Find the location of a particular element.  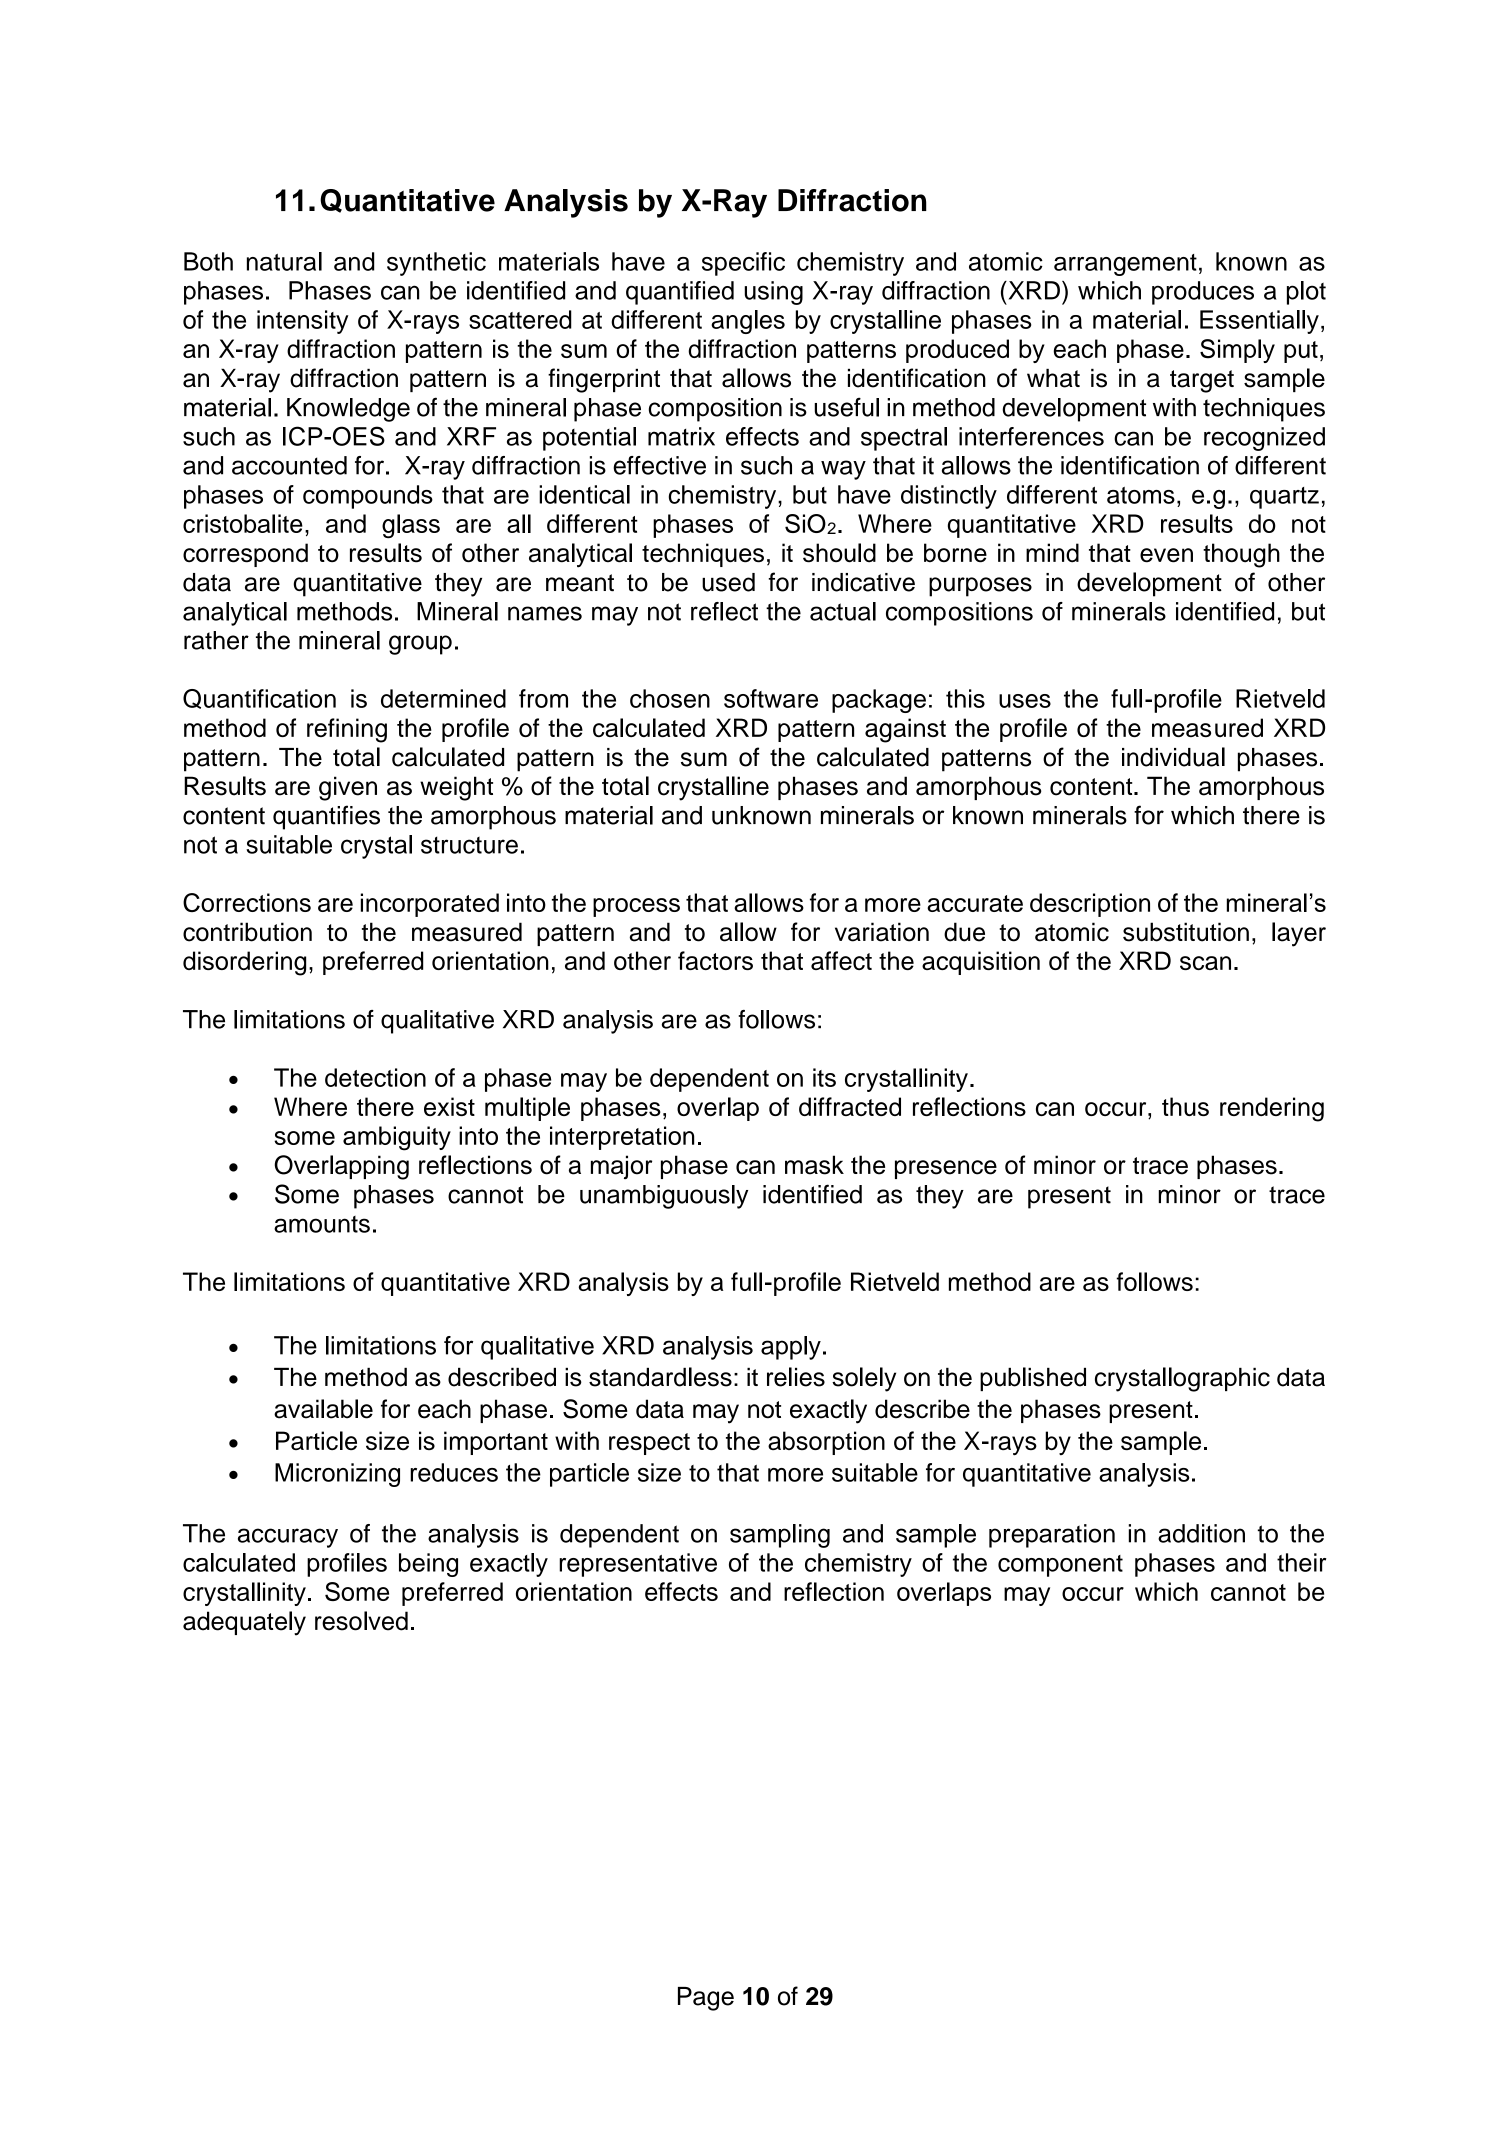

available is located at coordinates (323, 1409).
